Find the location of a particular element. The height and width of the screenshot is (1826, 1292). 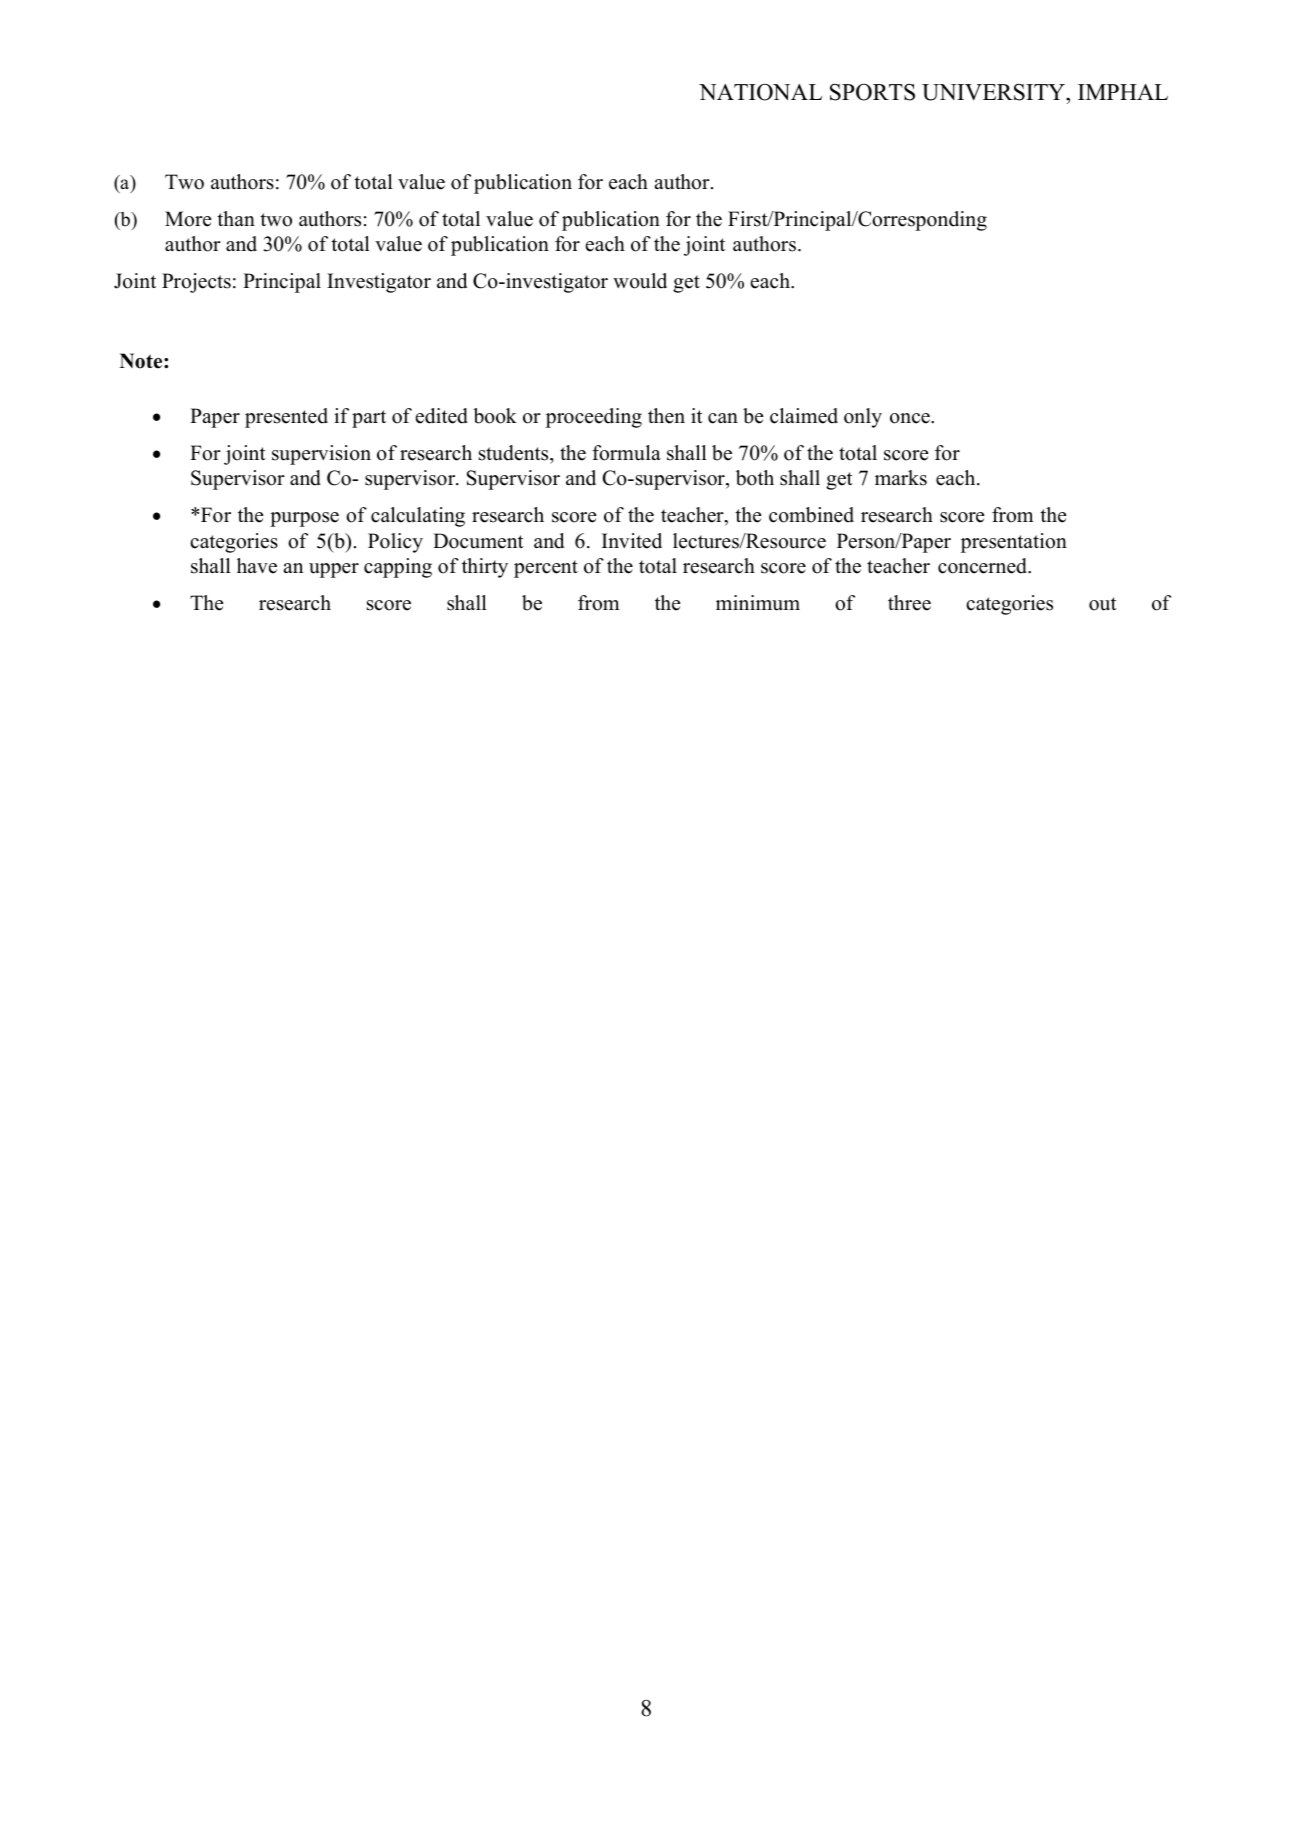

NATIONAL is located at coordinates (760, 92).
